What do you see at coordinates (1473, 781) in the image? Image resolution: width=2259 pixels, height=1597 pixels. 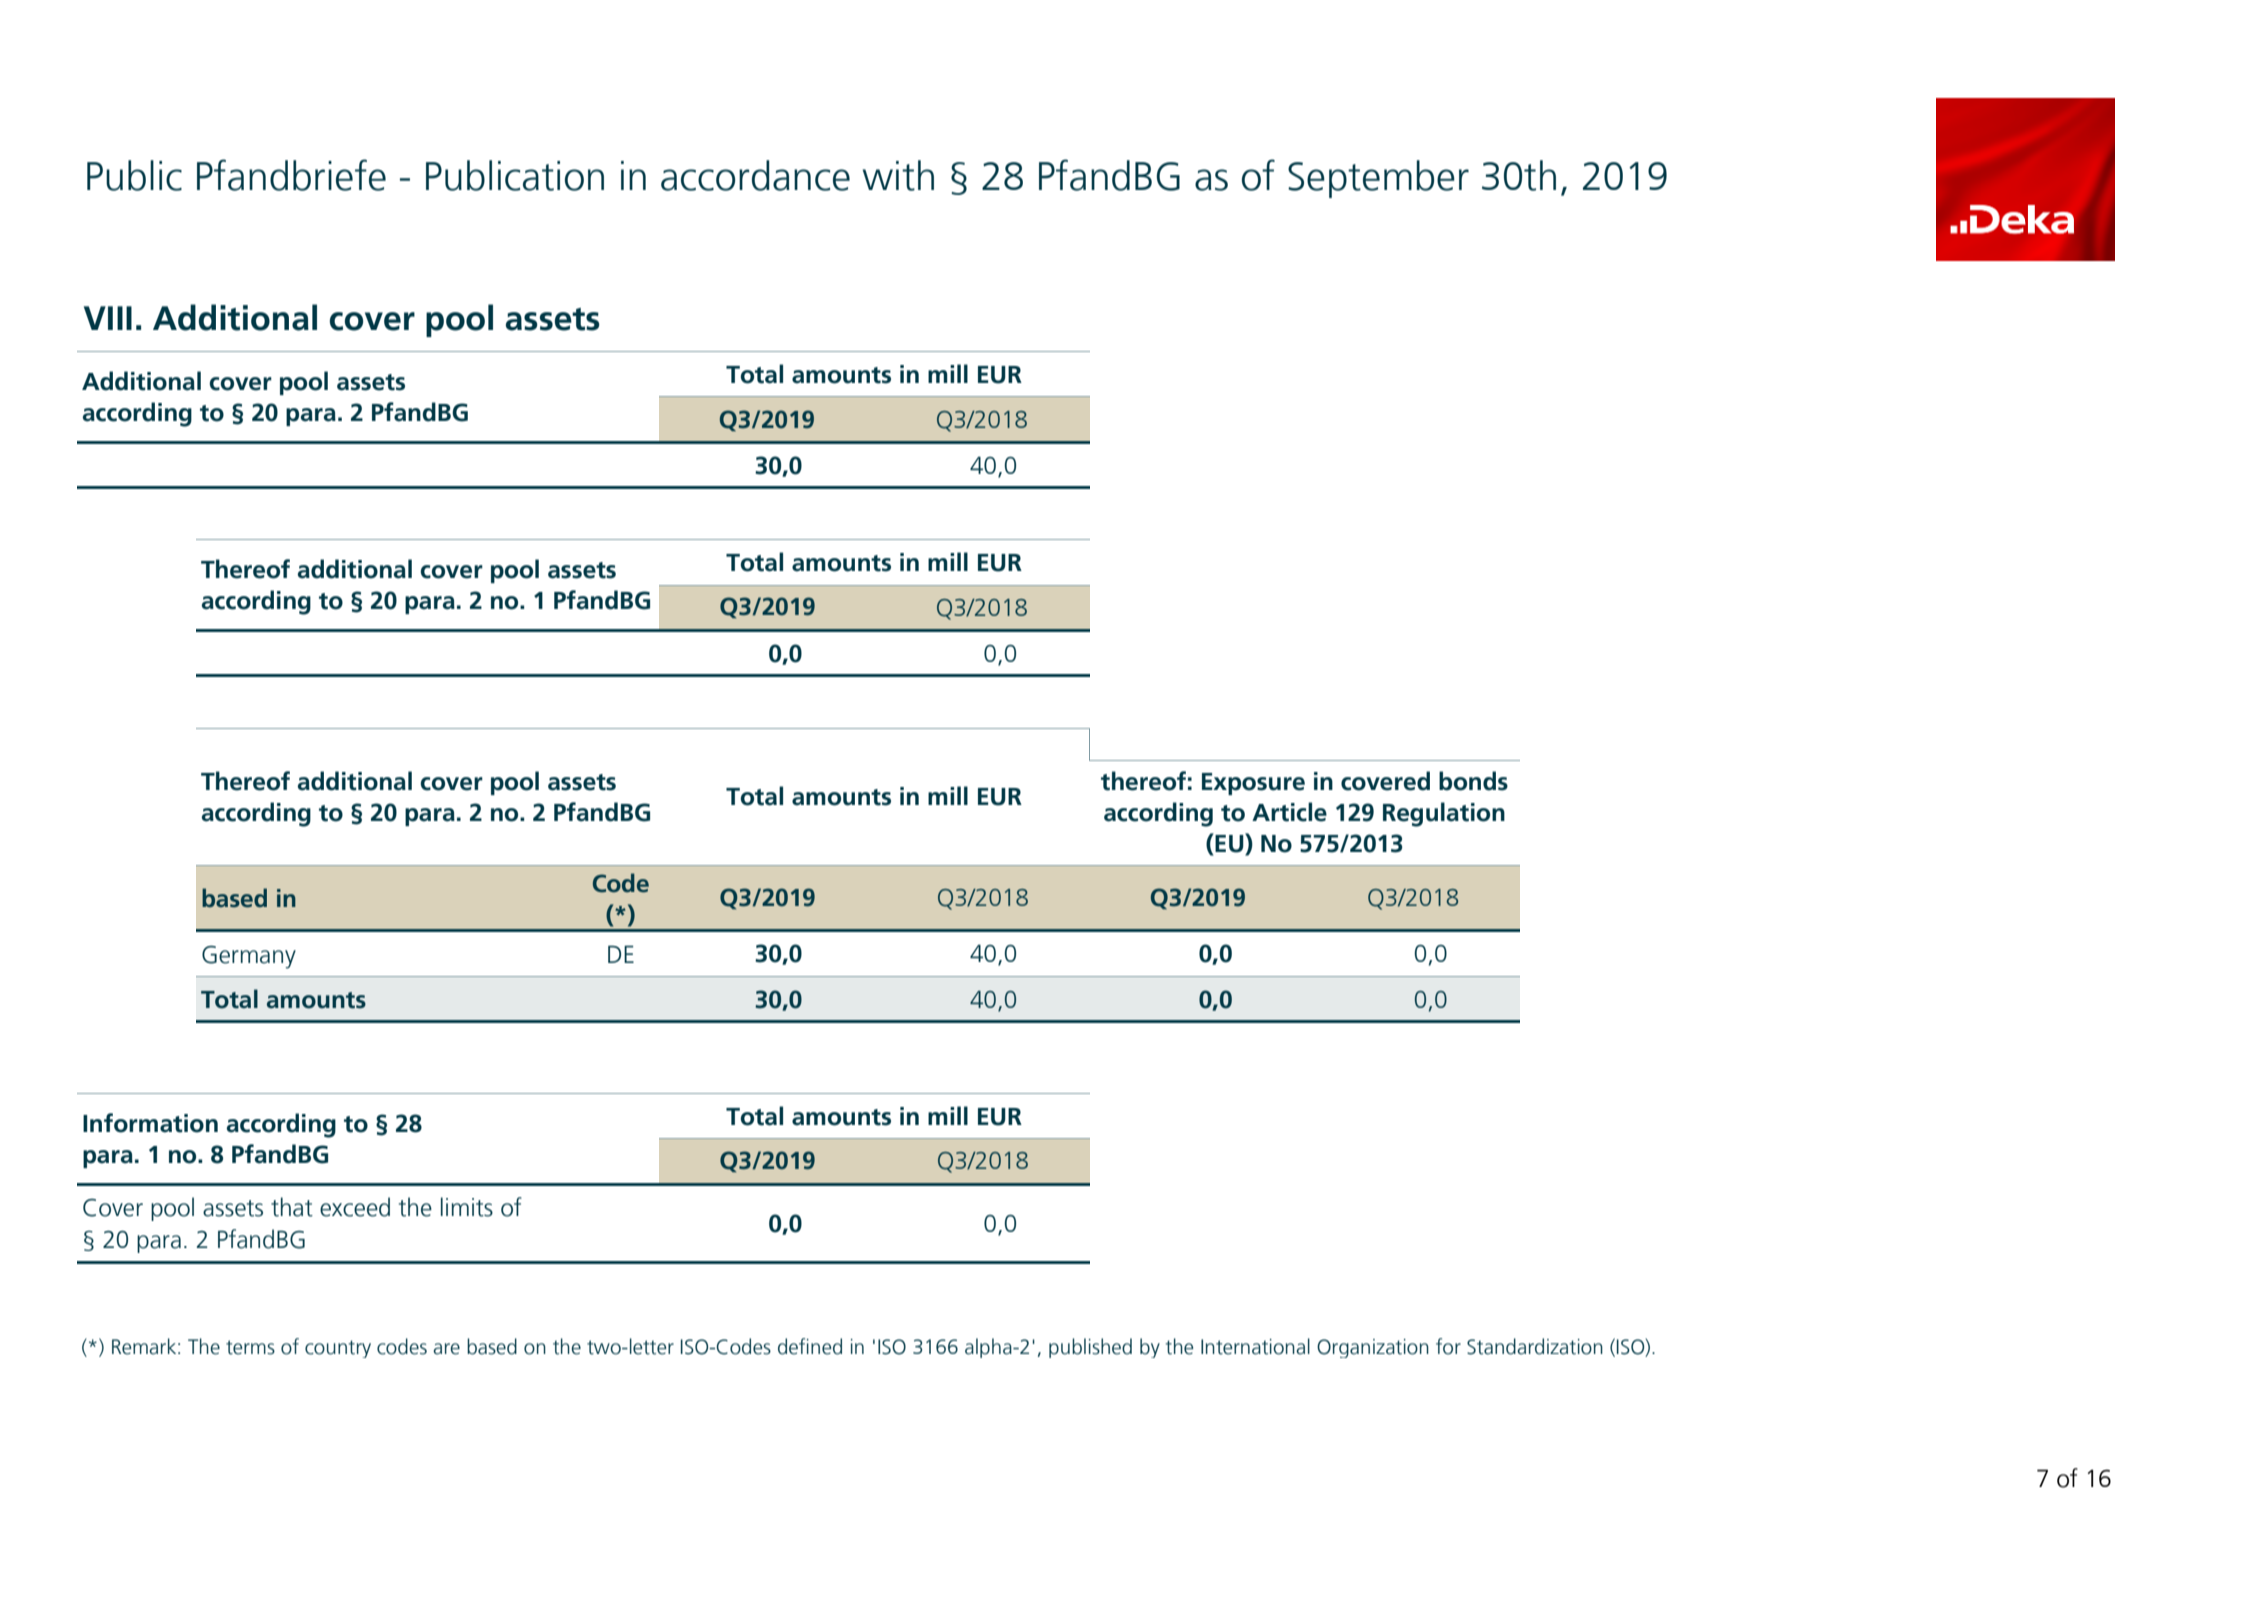 I see `bonds` at bounding box center [1473, 781].
